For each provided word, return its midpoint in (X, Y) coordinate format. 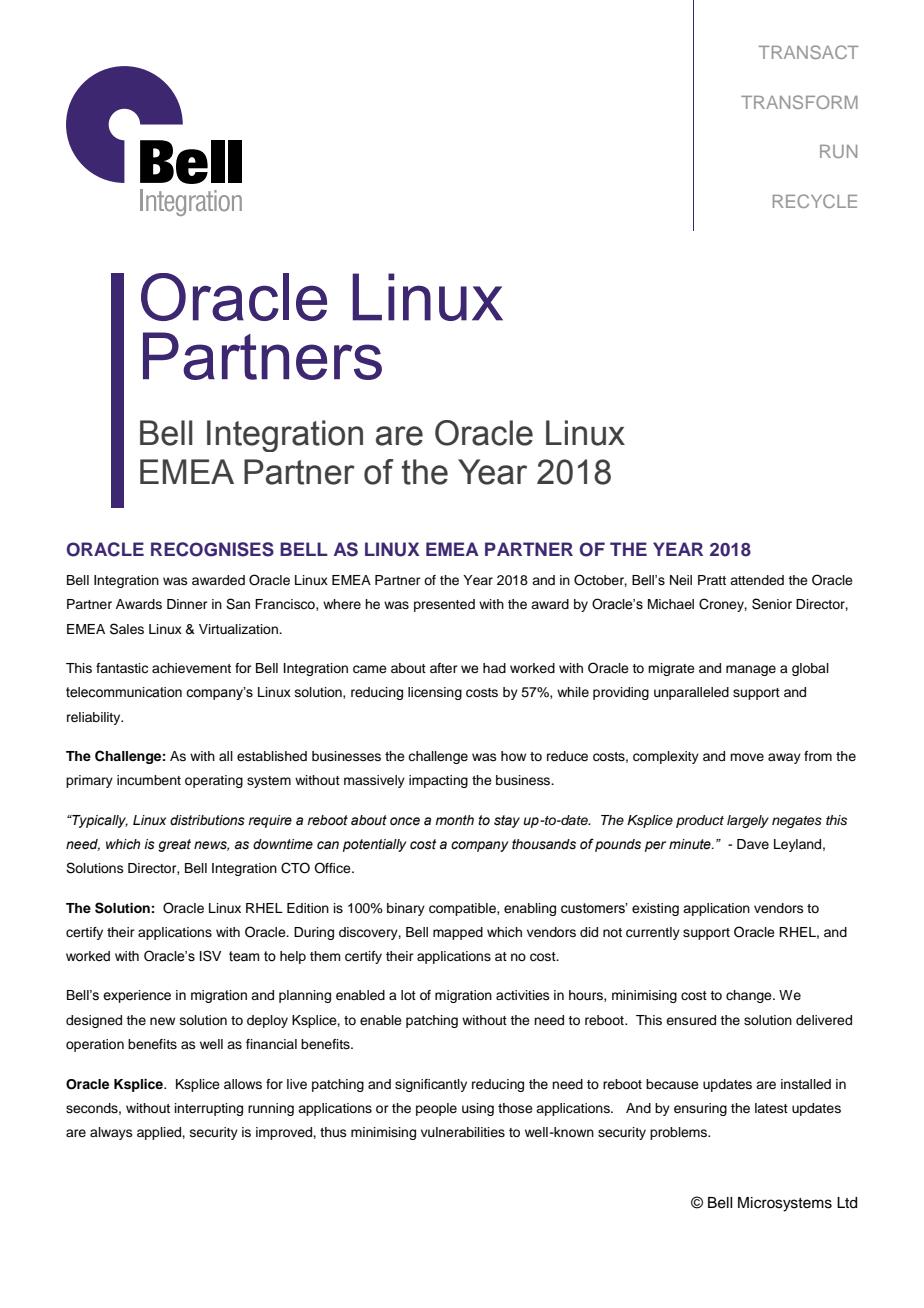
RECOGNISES (212, 549)
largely (748, 821)
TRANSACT (809, 52)
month (454, 820)
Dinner (187, 604)
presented (444, 605)
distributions (207, 820)
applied (160, 1133)
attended (757, 580)
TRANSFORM (799, 102)
